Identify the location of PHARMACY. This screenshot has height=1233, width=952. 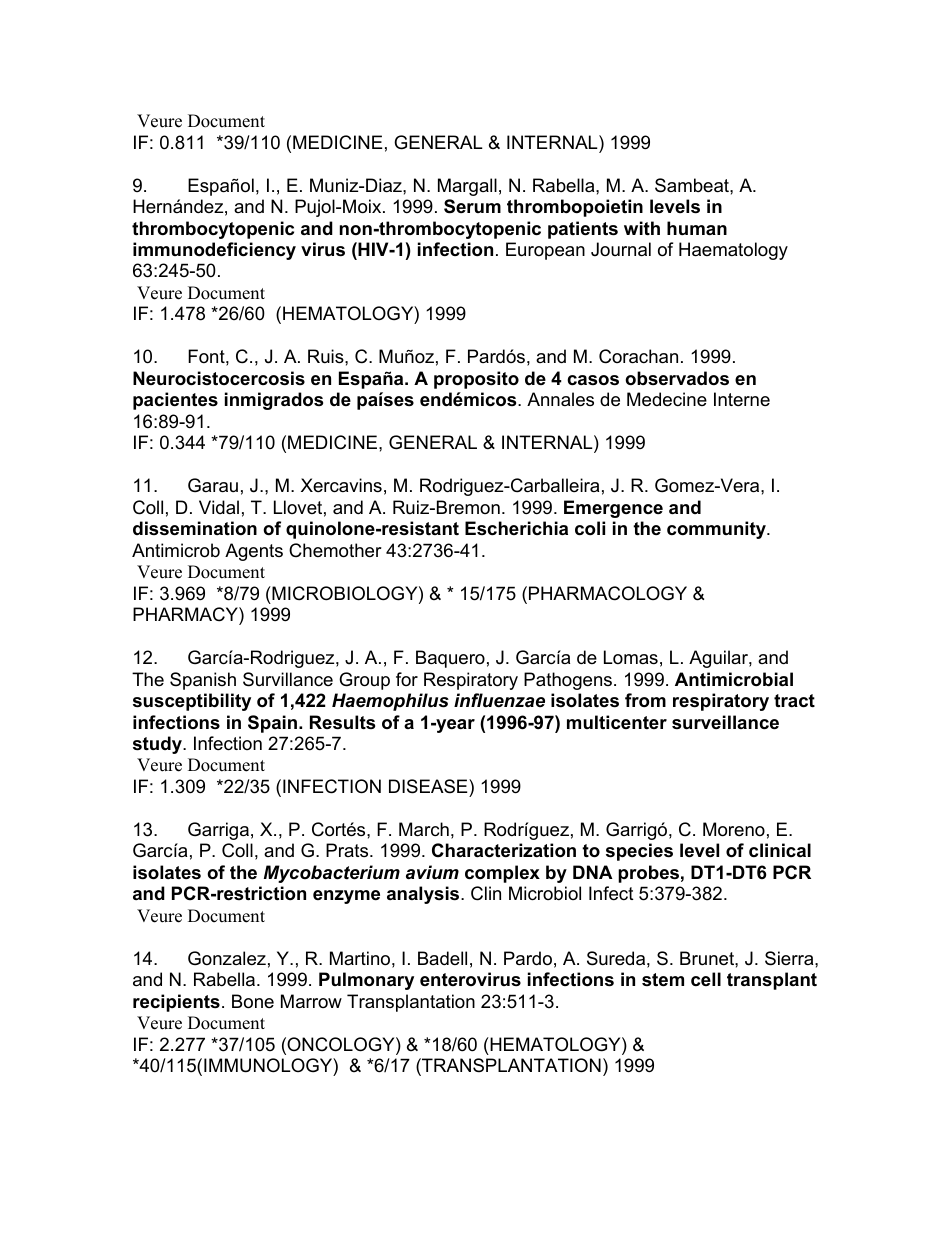
(186, 614).
